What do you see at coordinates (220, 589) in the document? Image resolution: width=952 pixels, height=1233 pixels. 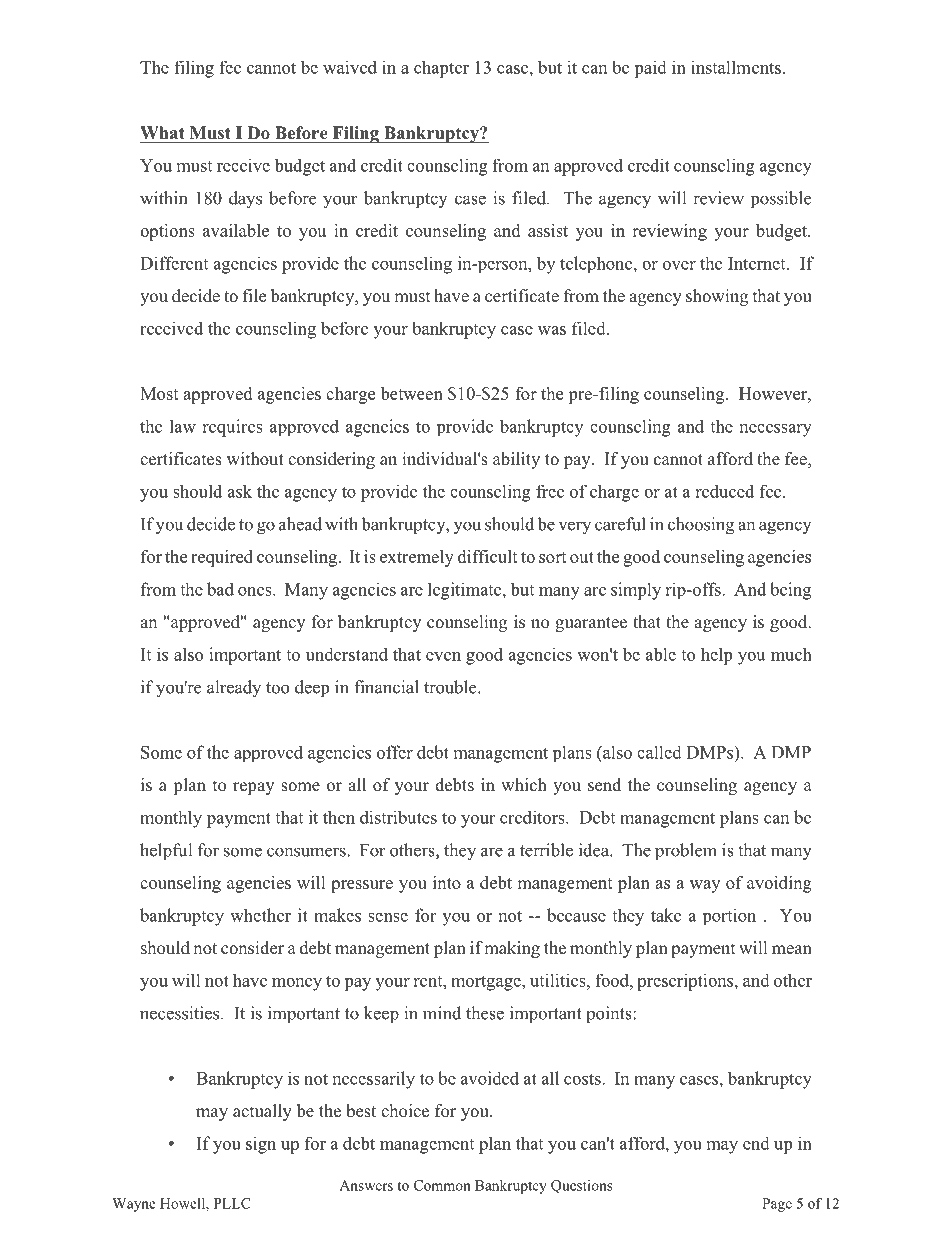 I see `bad` at bounding box center [220, 589].
